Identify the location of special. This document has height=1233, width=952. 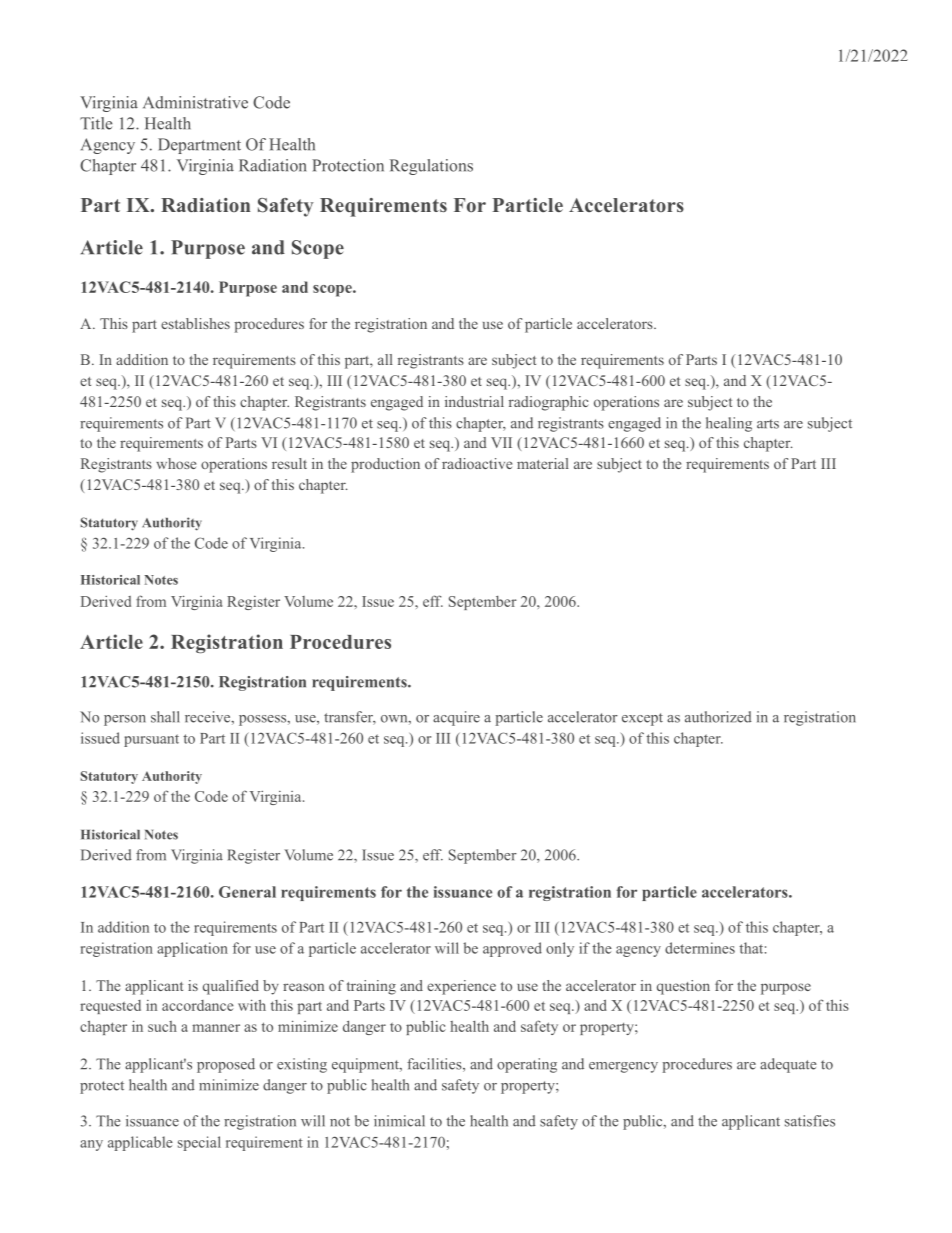
(199, 1143).
